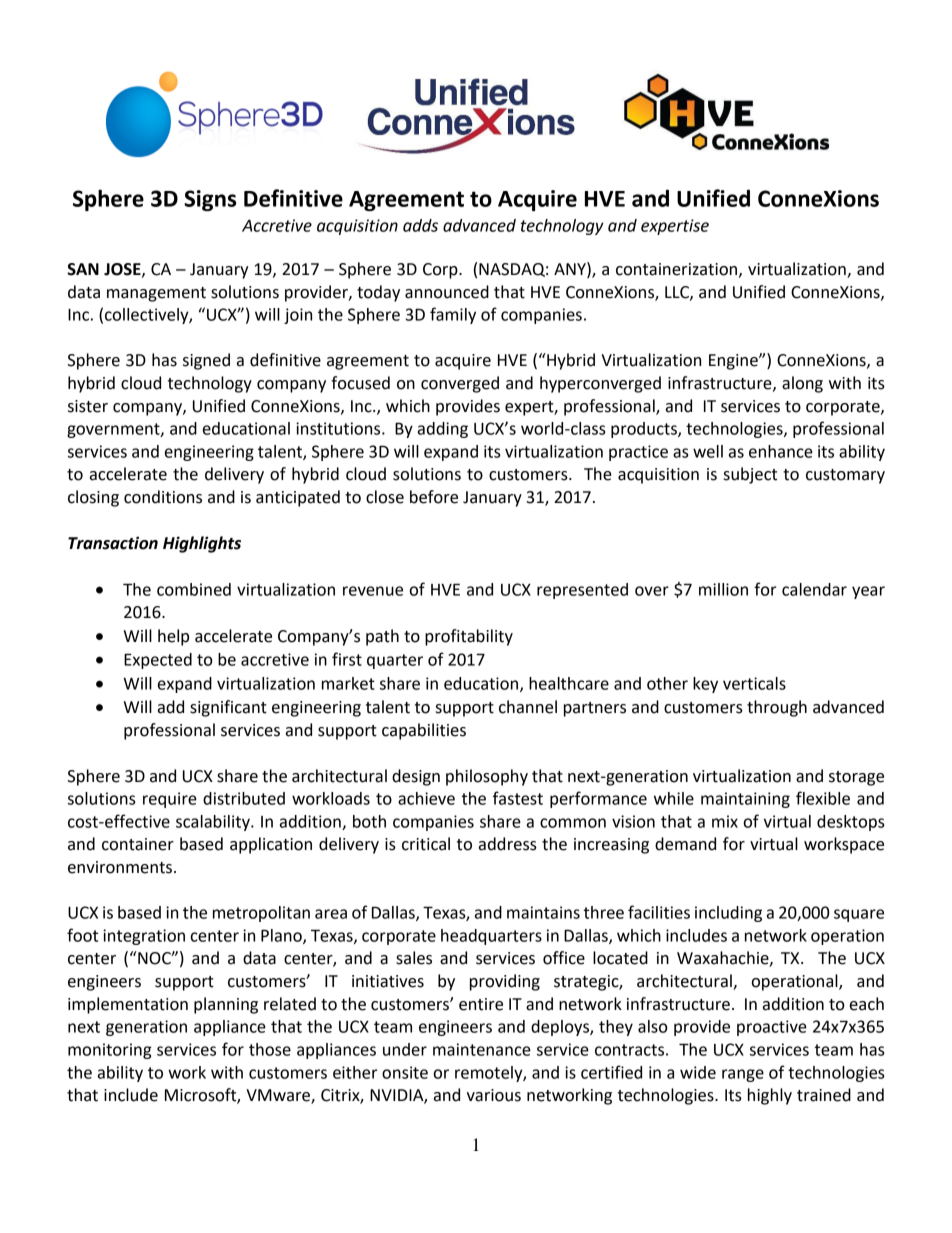 This screenshot has width=952, height=1233. What do you see at coordinates (754, 683) in the screenshot?
I see `verticals` at bounding box center [754, 683].
